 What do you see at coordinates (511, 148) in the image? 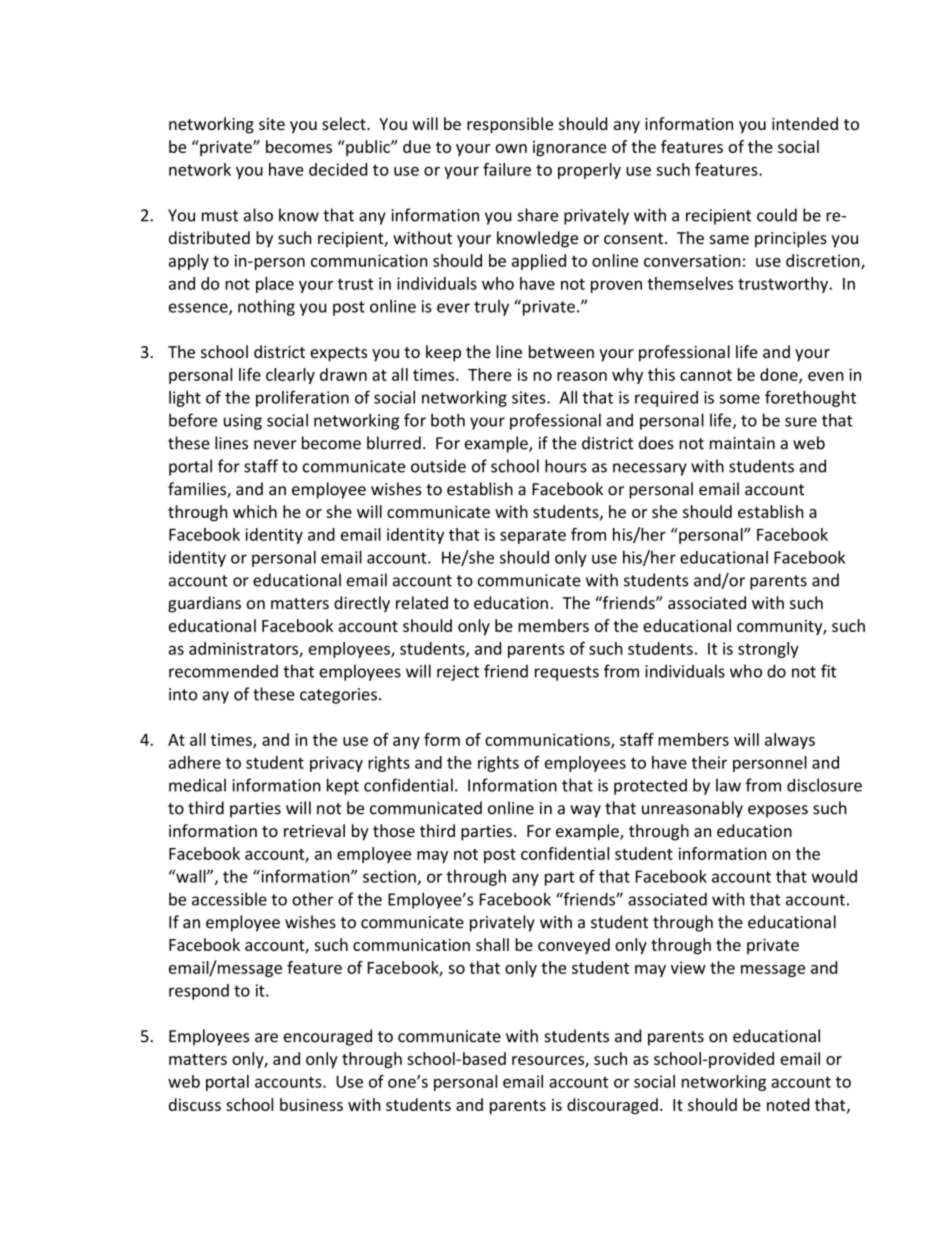
I see `own` at bounding box center [511, 148].
